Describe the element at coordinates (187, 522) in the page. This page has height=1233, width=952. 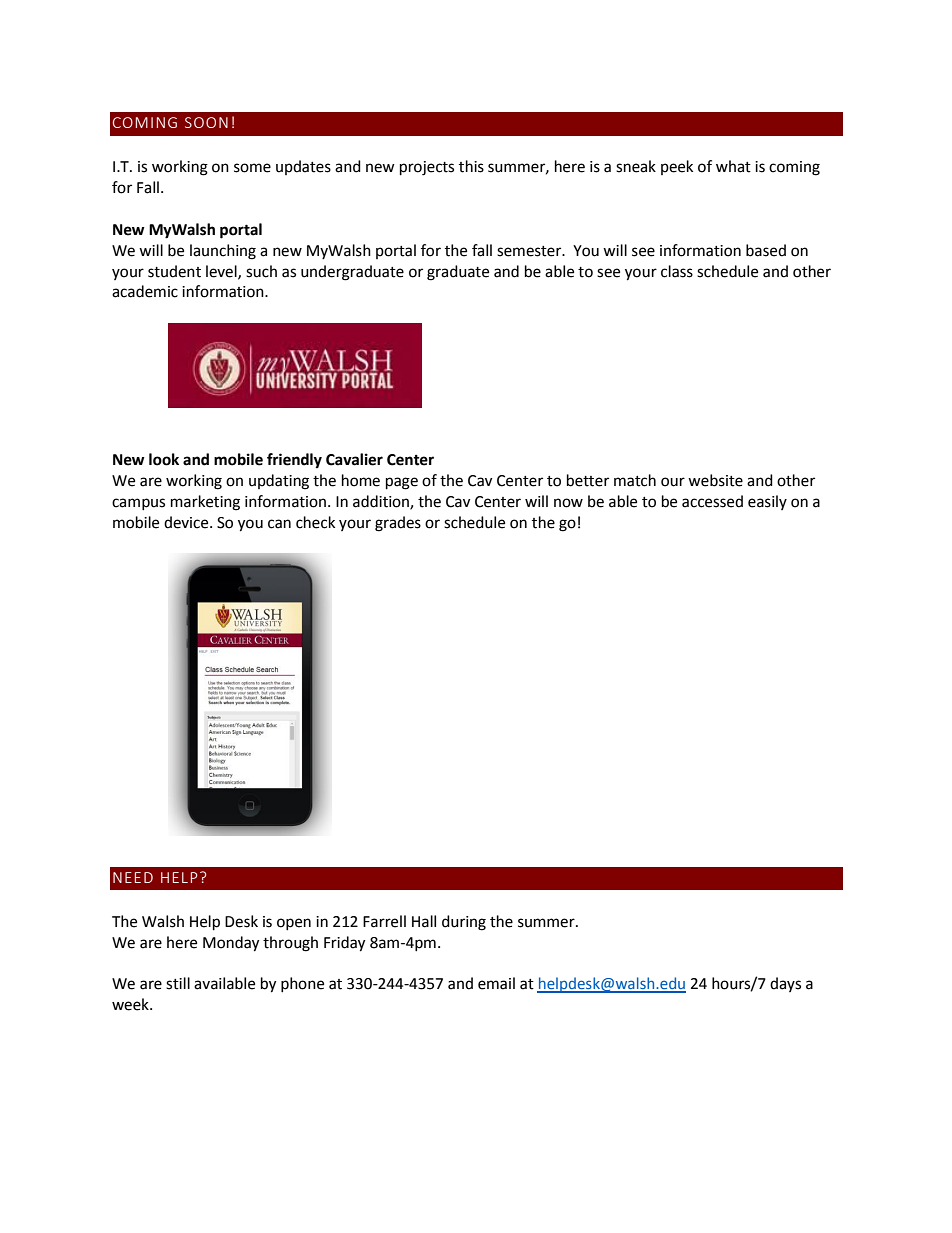
I see `device` at that location.
